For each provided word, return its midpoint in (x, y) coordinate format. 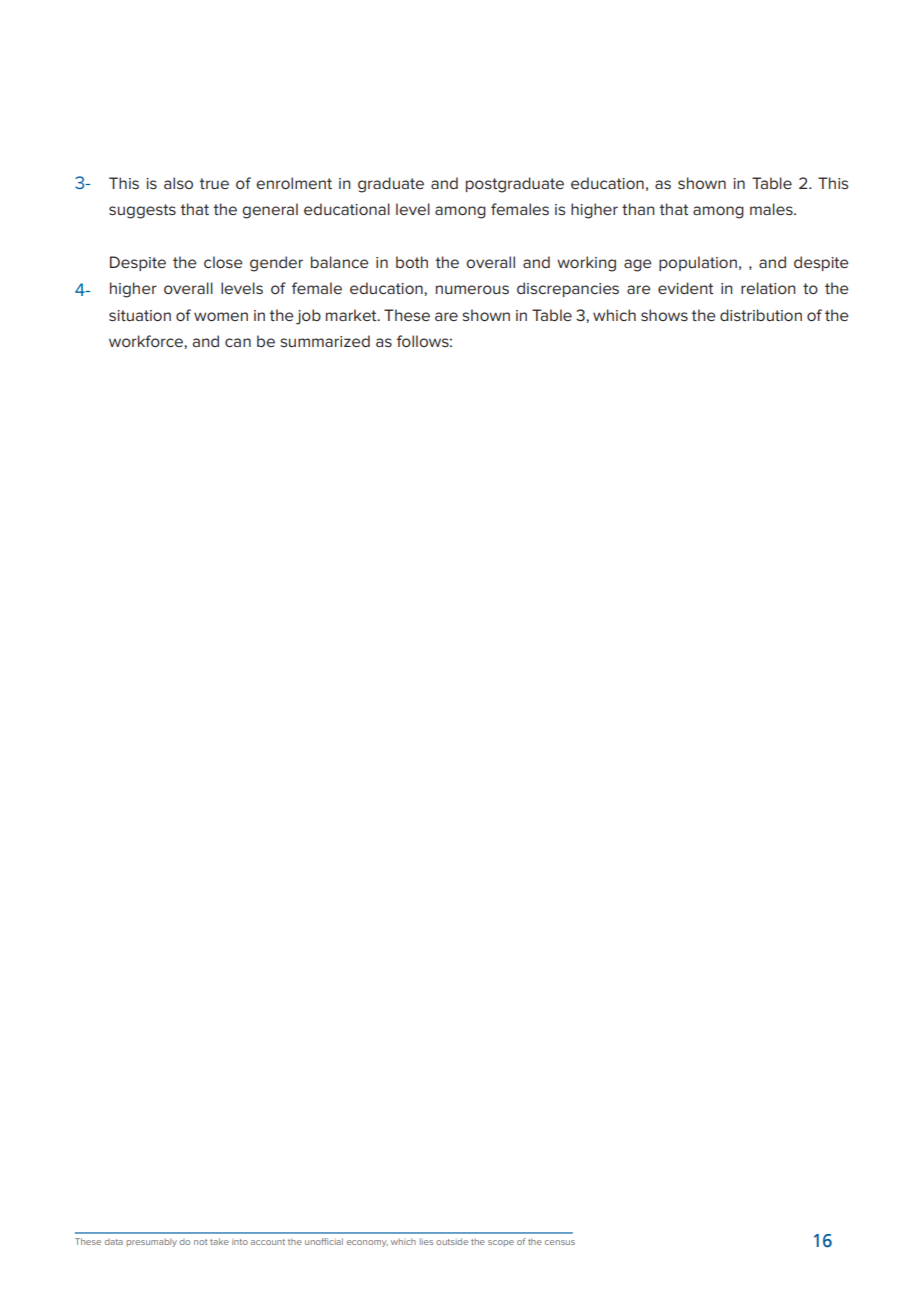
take (219, 1241)
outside (452, 1241)
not (200, 1242)
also (178, 183)
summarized (325, 341)
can (238, 342)
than (638, 209)
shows (664, 315)
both (412, 262)
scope (501, 1243)
